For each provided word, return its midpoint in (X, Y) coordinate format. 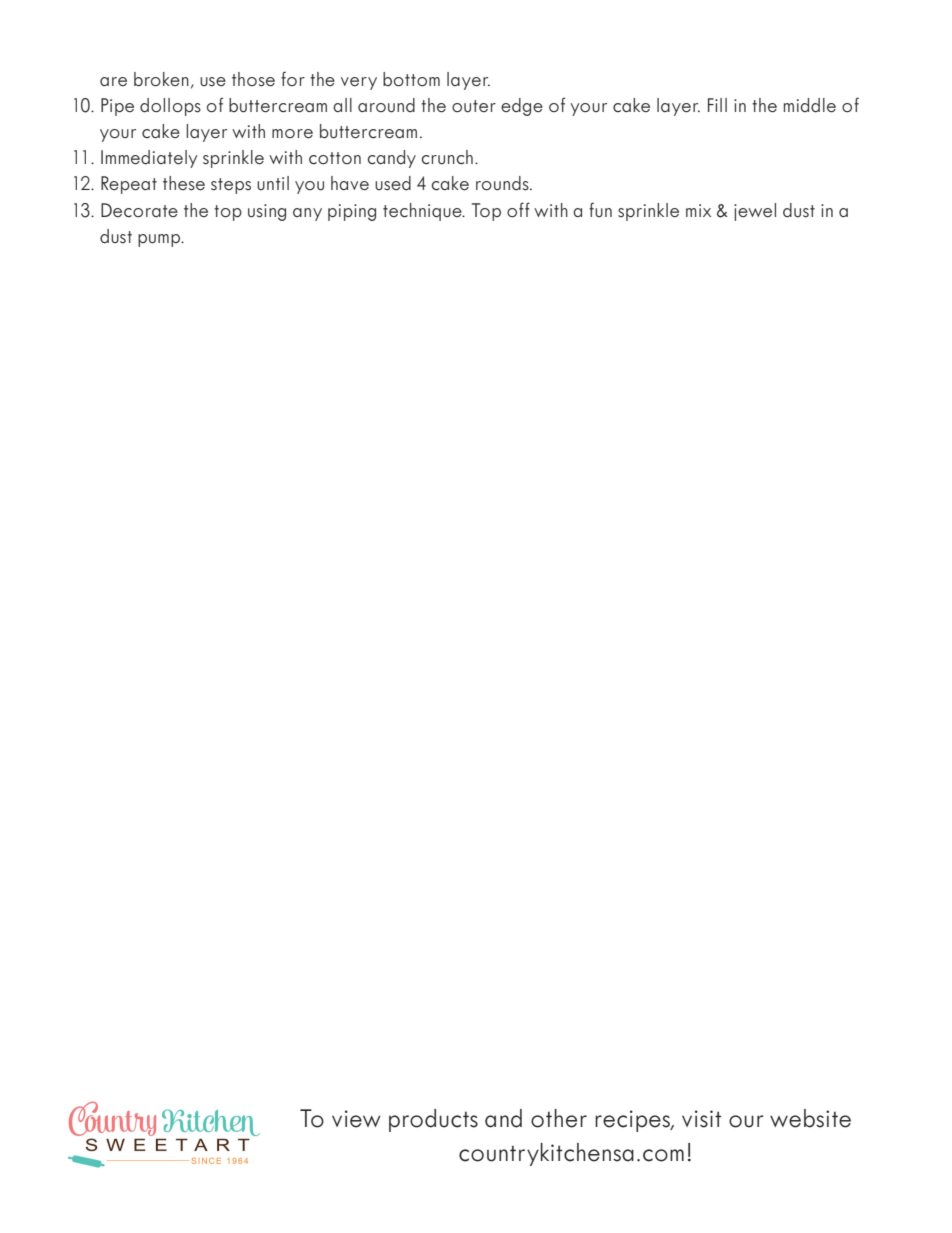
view (356, 1119)
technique (423, 212)
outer (474, 106)
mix (698, 210)
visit (701, 1119)
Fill (717, 105)
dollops (170, 107)
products (433, 1120)
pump (160, 240)
